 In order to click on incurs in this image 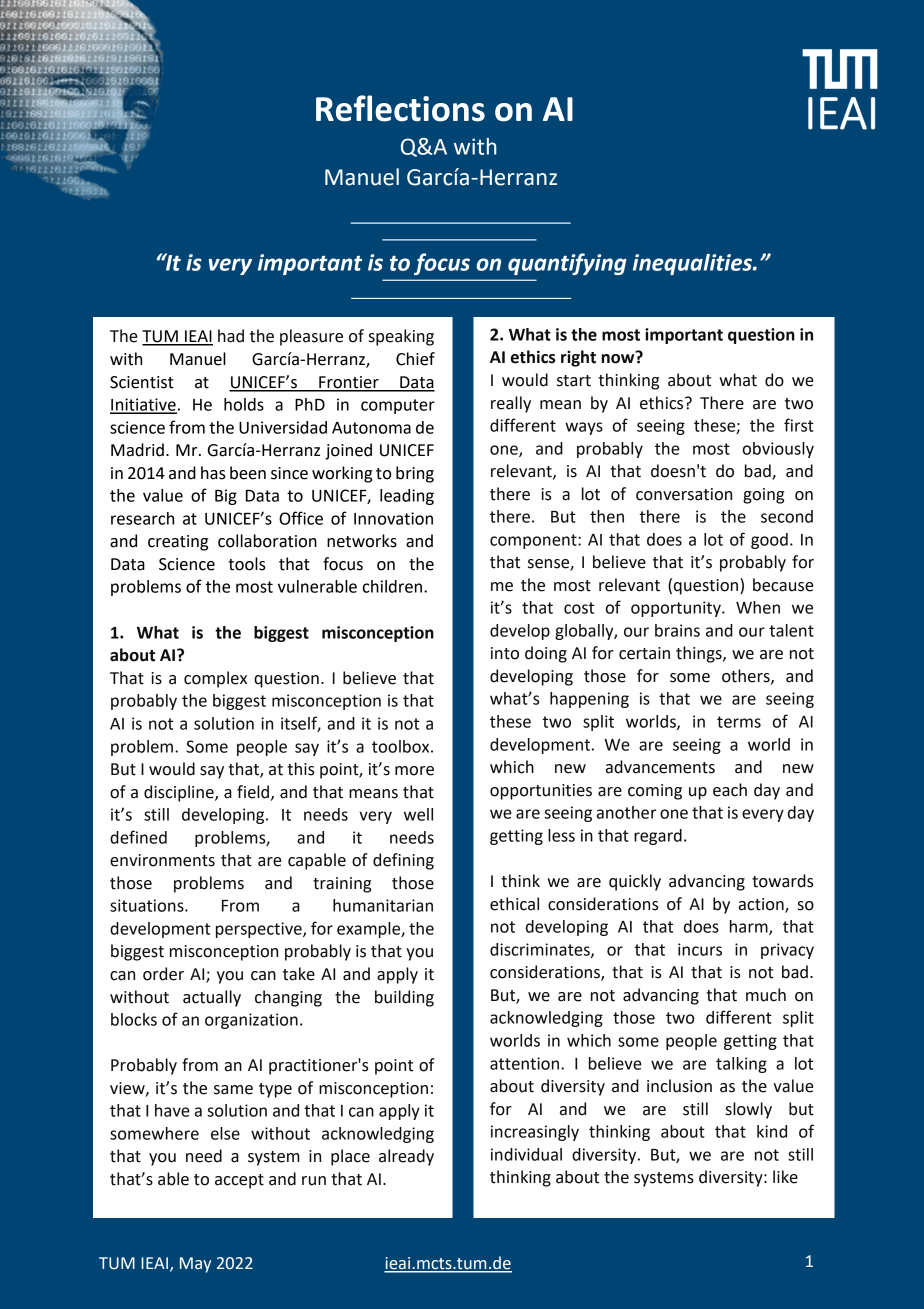, I will do `click(700, 949)`.
